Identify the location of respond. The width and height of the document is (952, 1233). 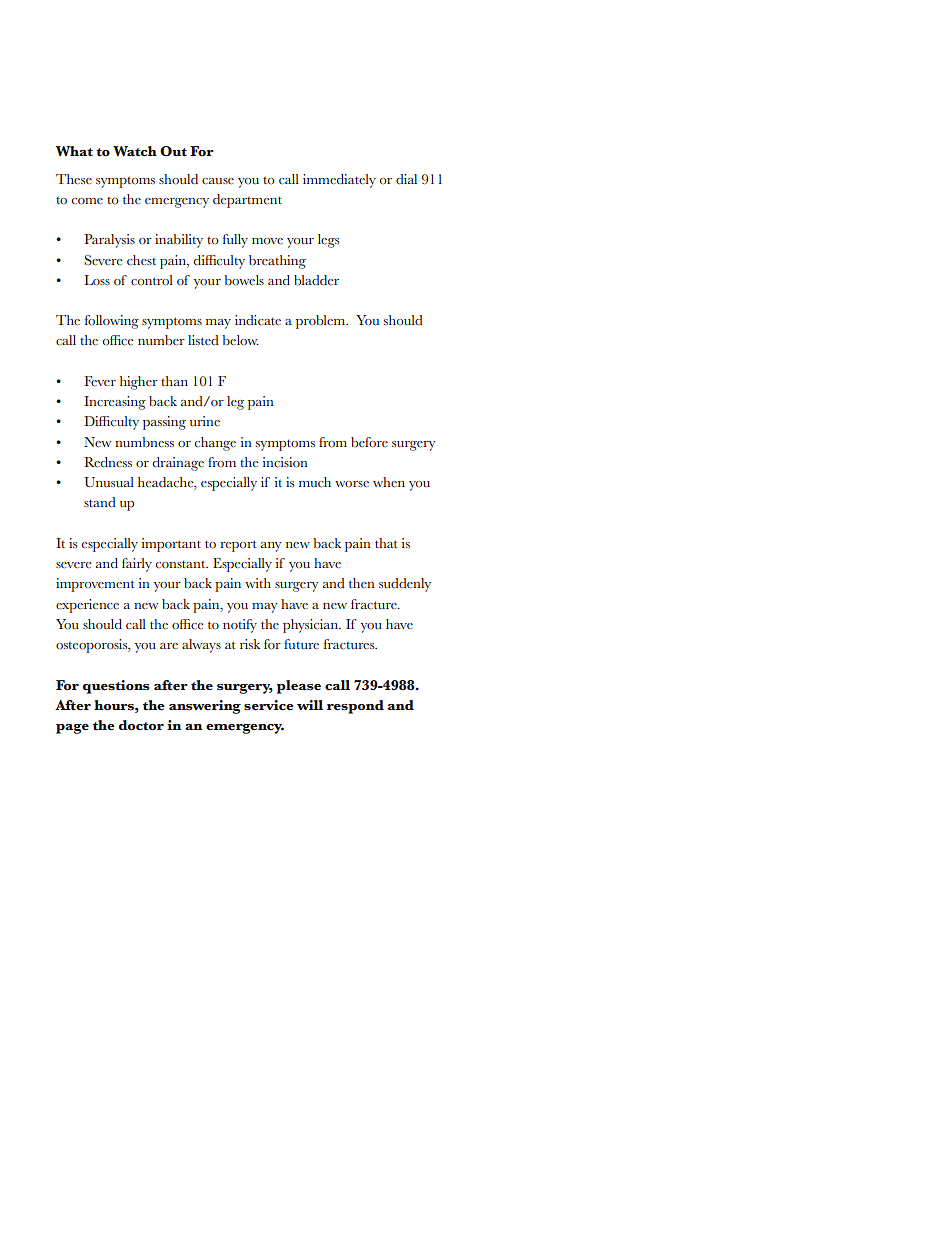
(355, 707).
